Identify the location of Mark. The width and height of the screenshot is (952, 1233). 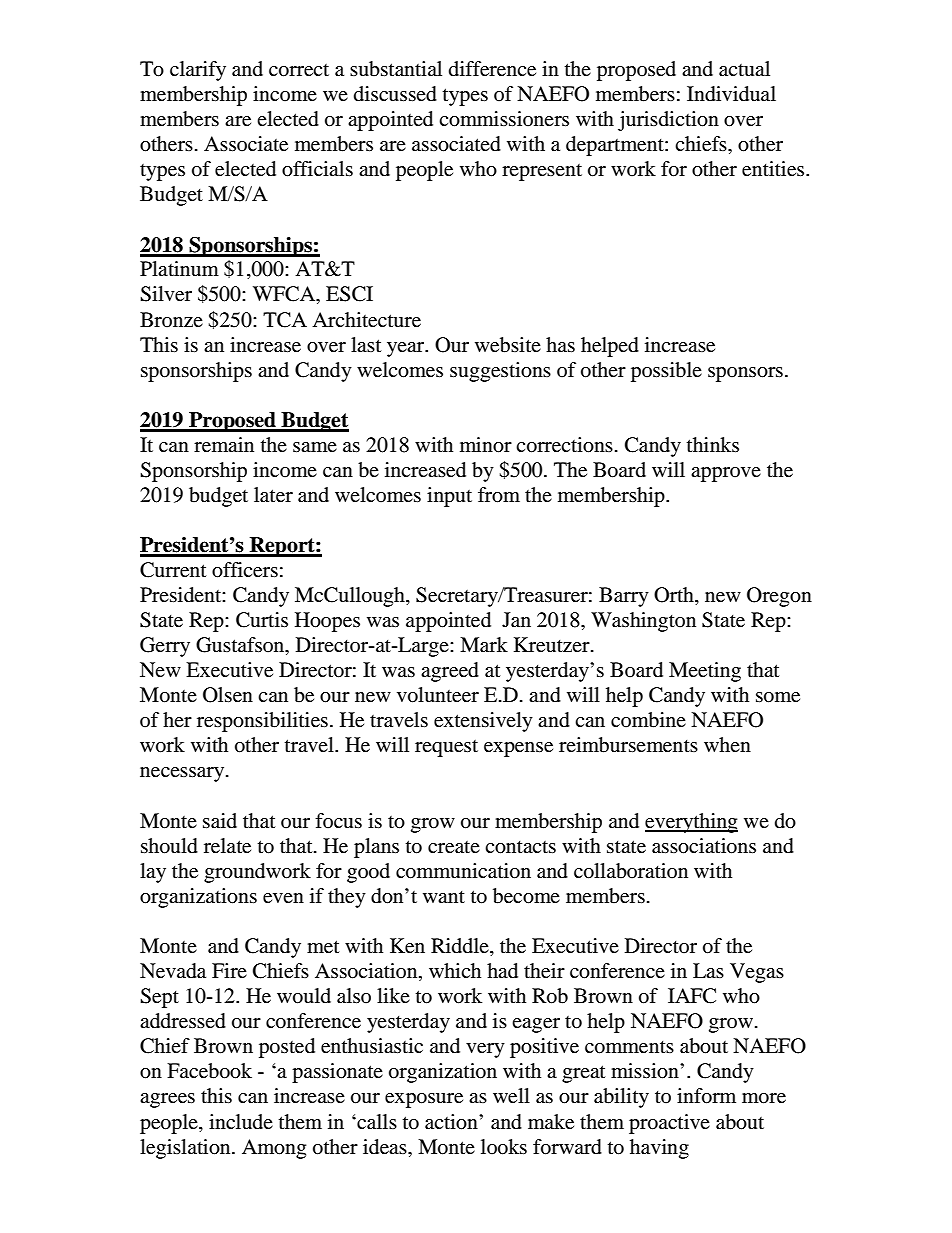
(484, 645).
